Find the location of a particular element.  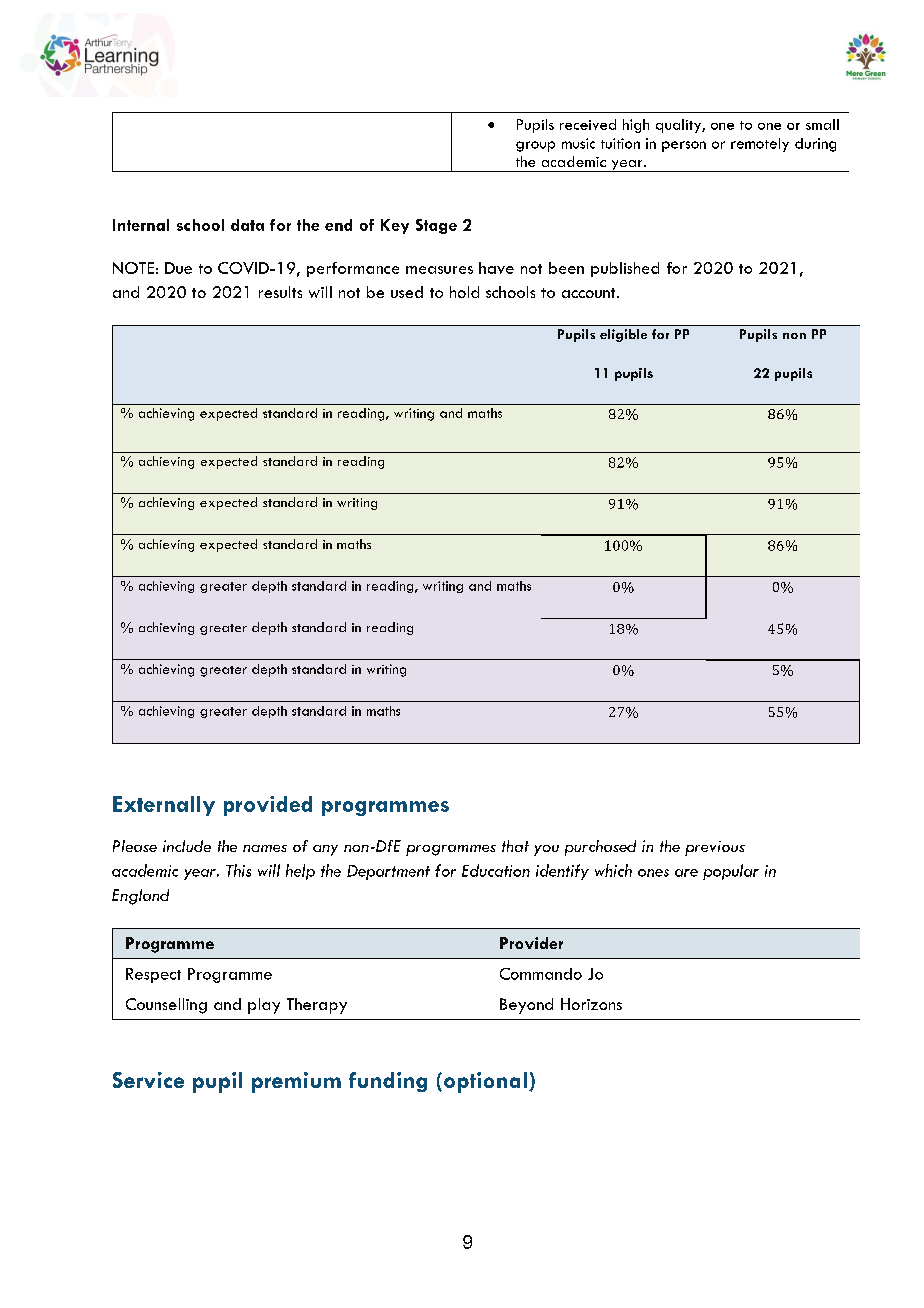

This is located at coordinates (238, 870).
